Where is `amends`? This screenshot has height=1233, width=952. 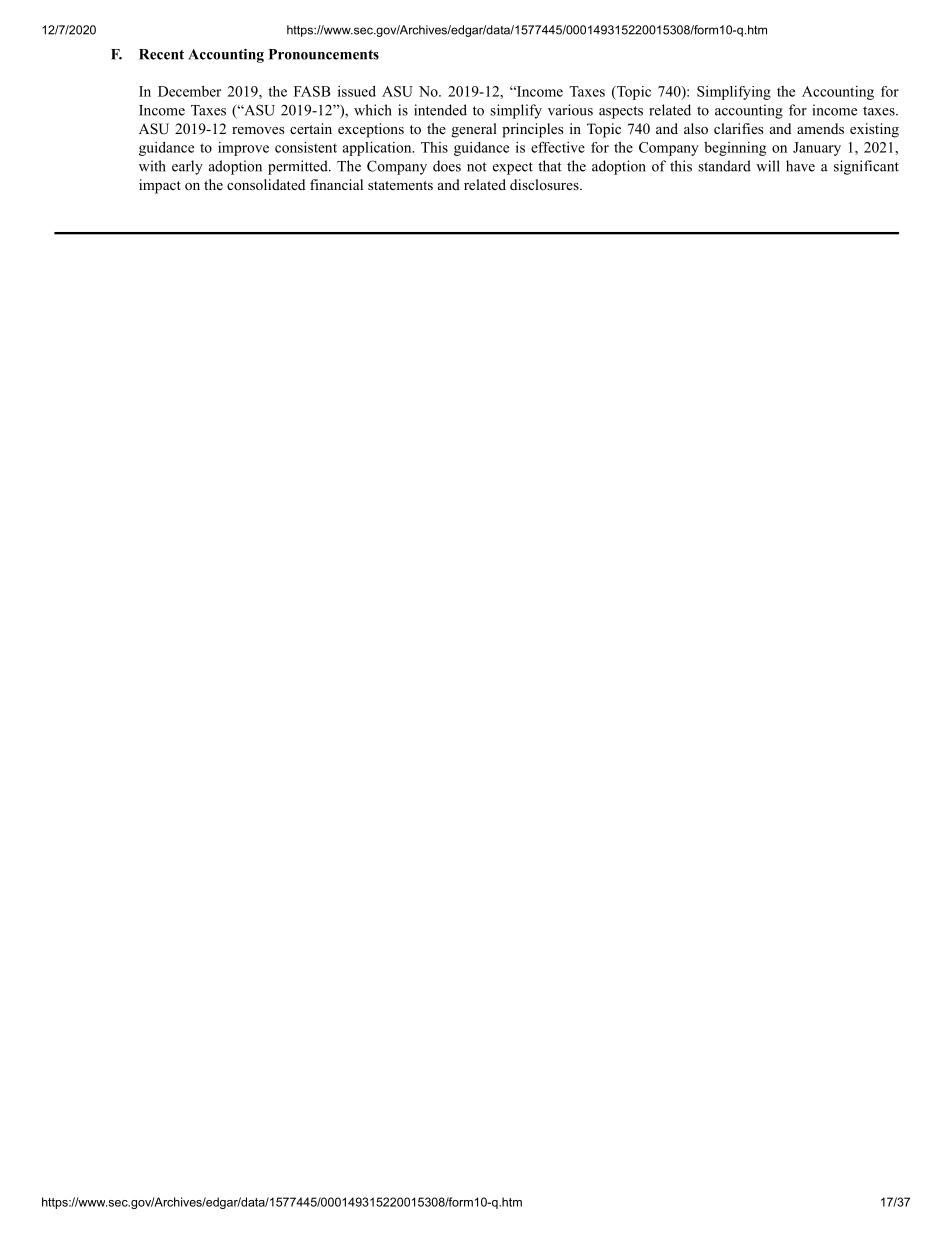 amends is located at coordinates (820, 128).
